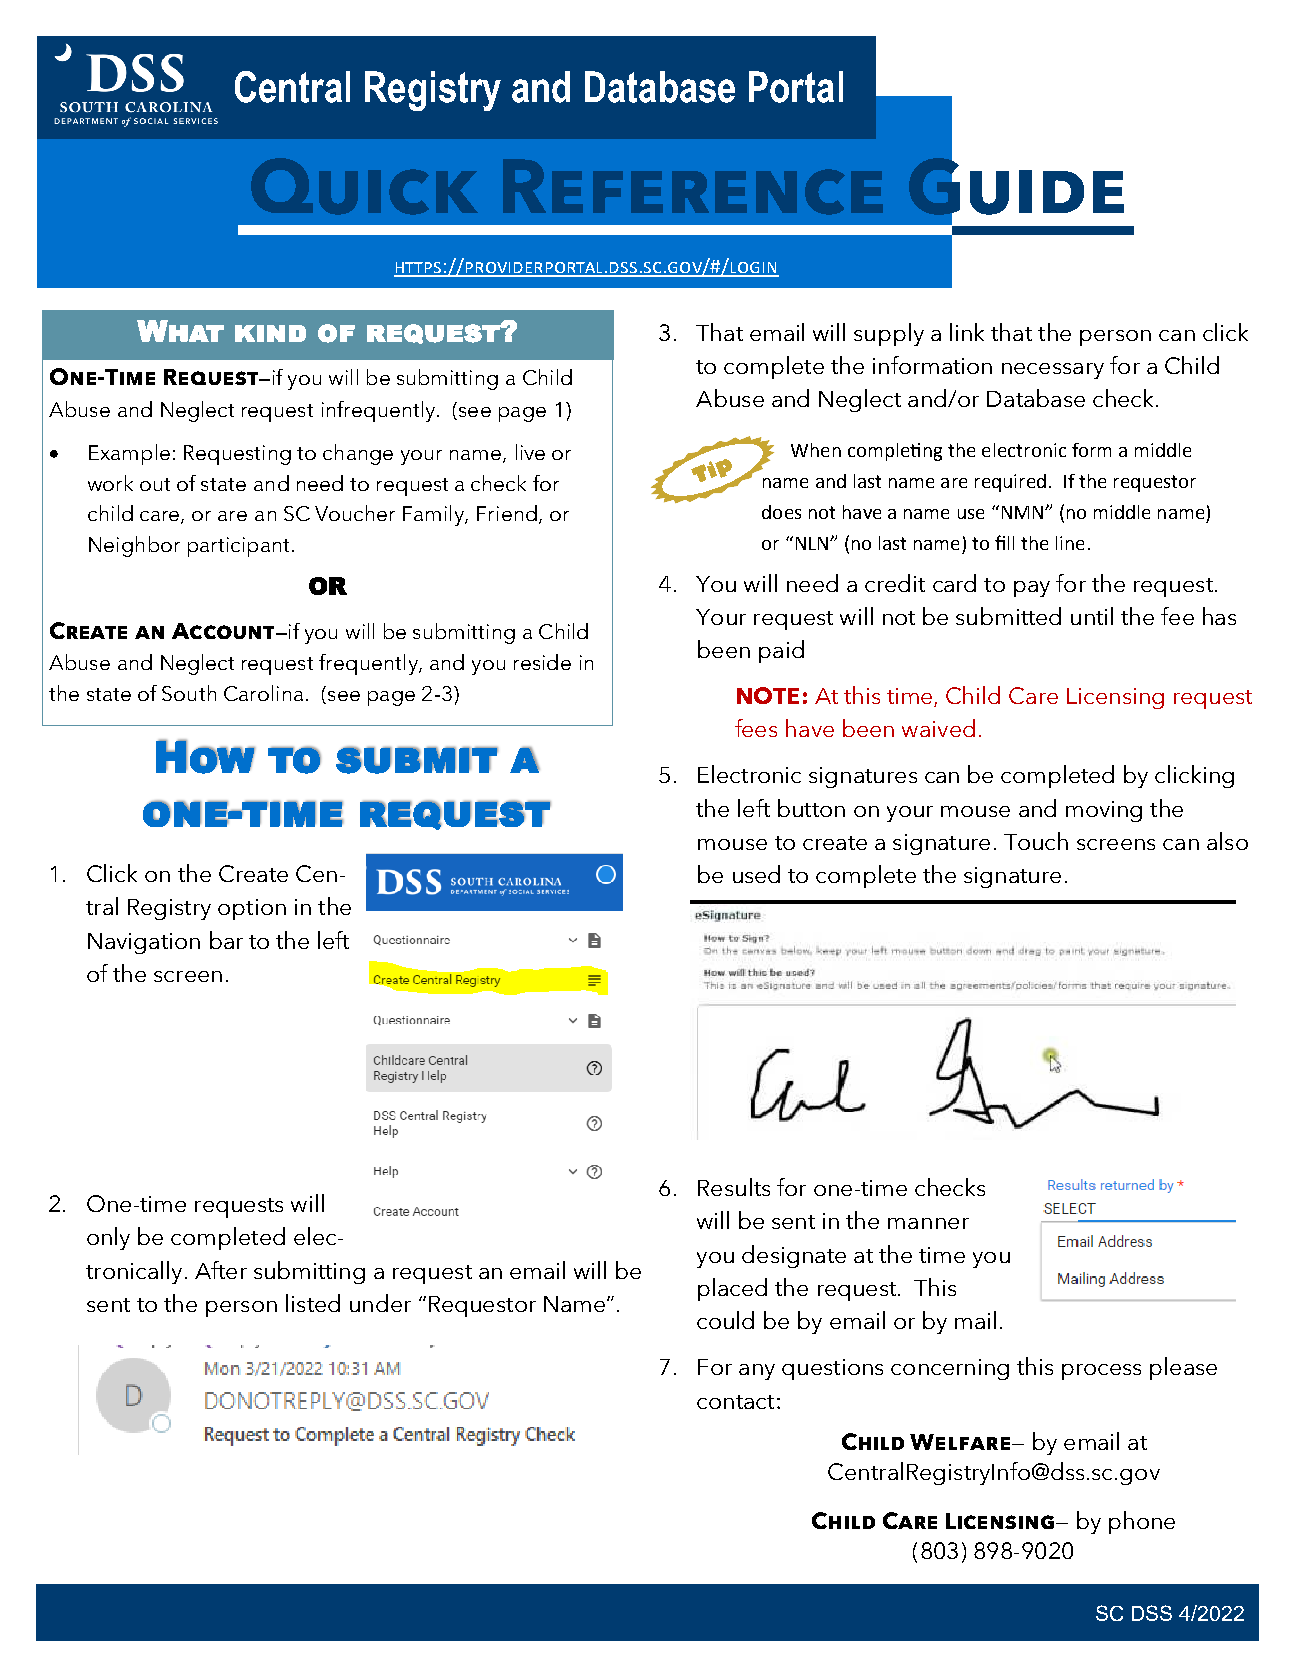 This screenshot has width=1297, height=1679. What do you see at coordinates (530, 452) in the screenshot?
I see `live` at bounding box center [530, 452].
